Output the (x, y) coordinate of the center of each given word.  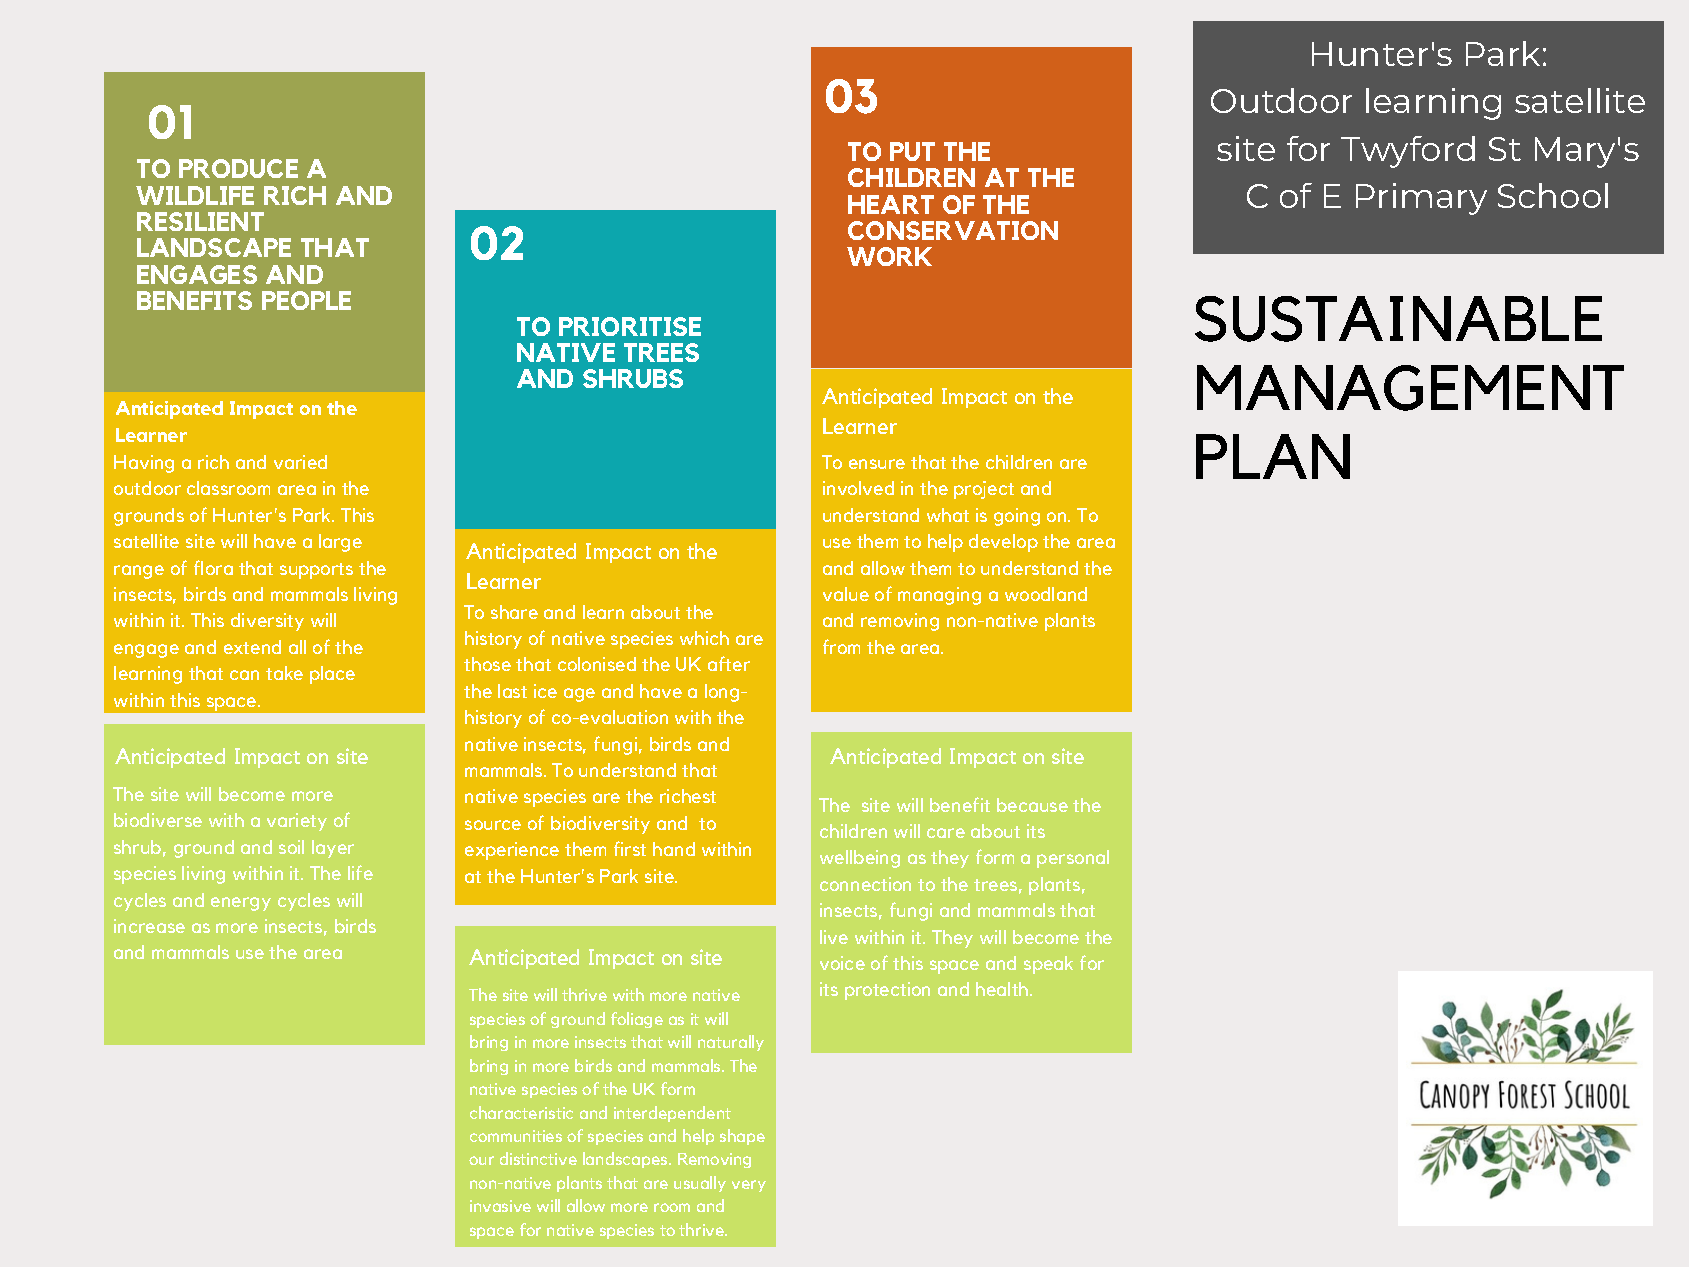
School (1553, 195)
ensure (877, 464)
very (749, 1186)
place (332, 675)
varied (300, 462)
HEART (891, 204)
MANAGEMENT (1410, 388)
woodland (1046, 594)
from (841, 646)
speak (1048, 965)
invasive (500, 1206)
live (834, 937)
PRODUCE (238, 168)
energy (241, 904)
